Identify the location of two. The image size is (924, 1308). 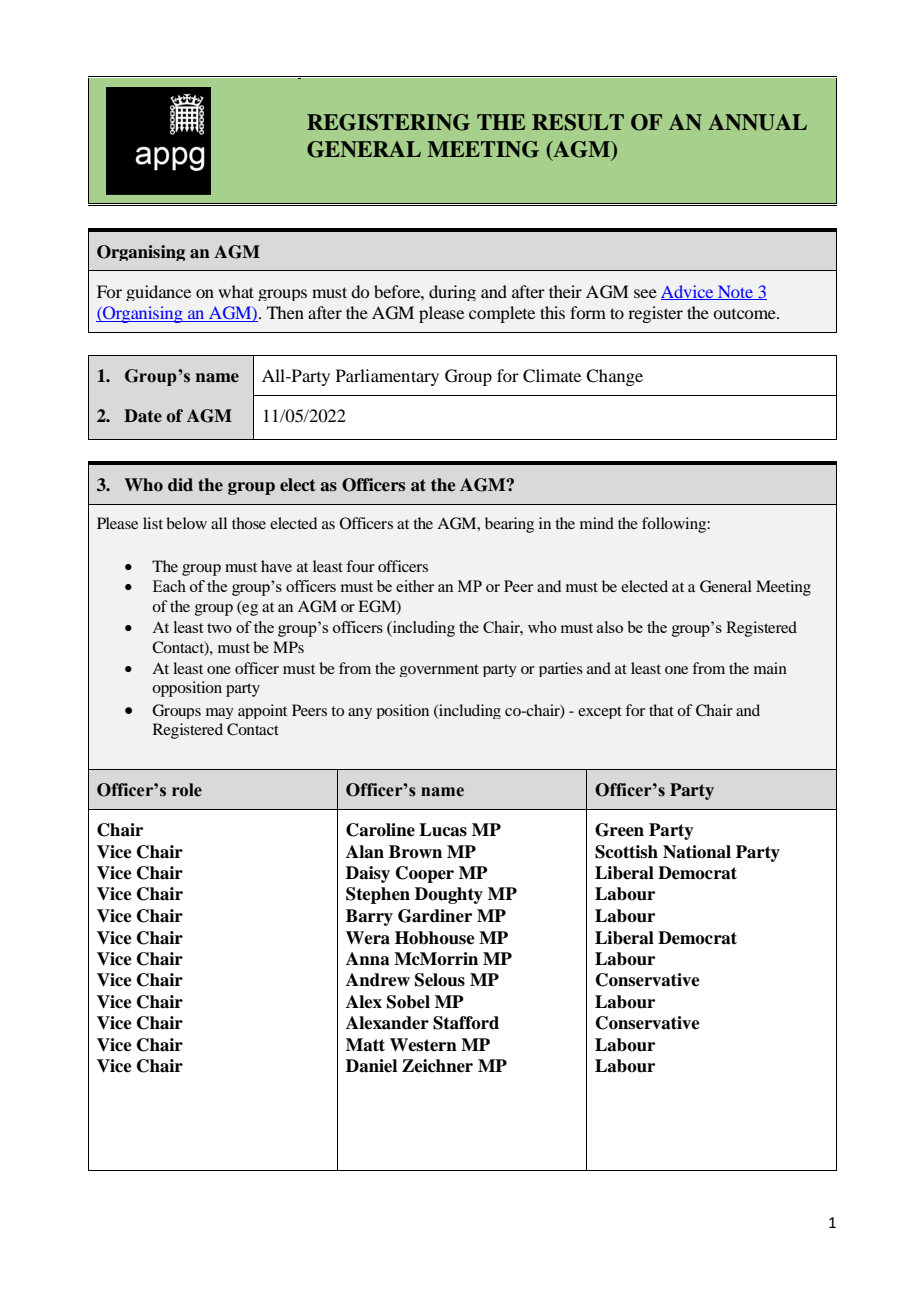
(219, 628).
